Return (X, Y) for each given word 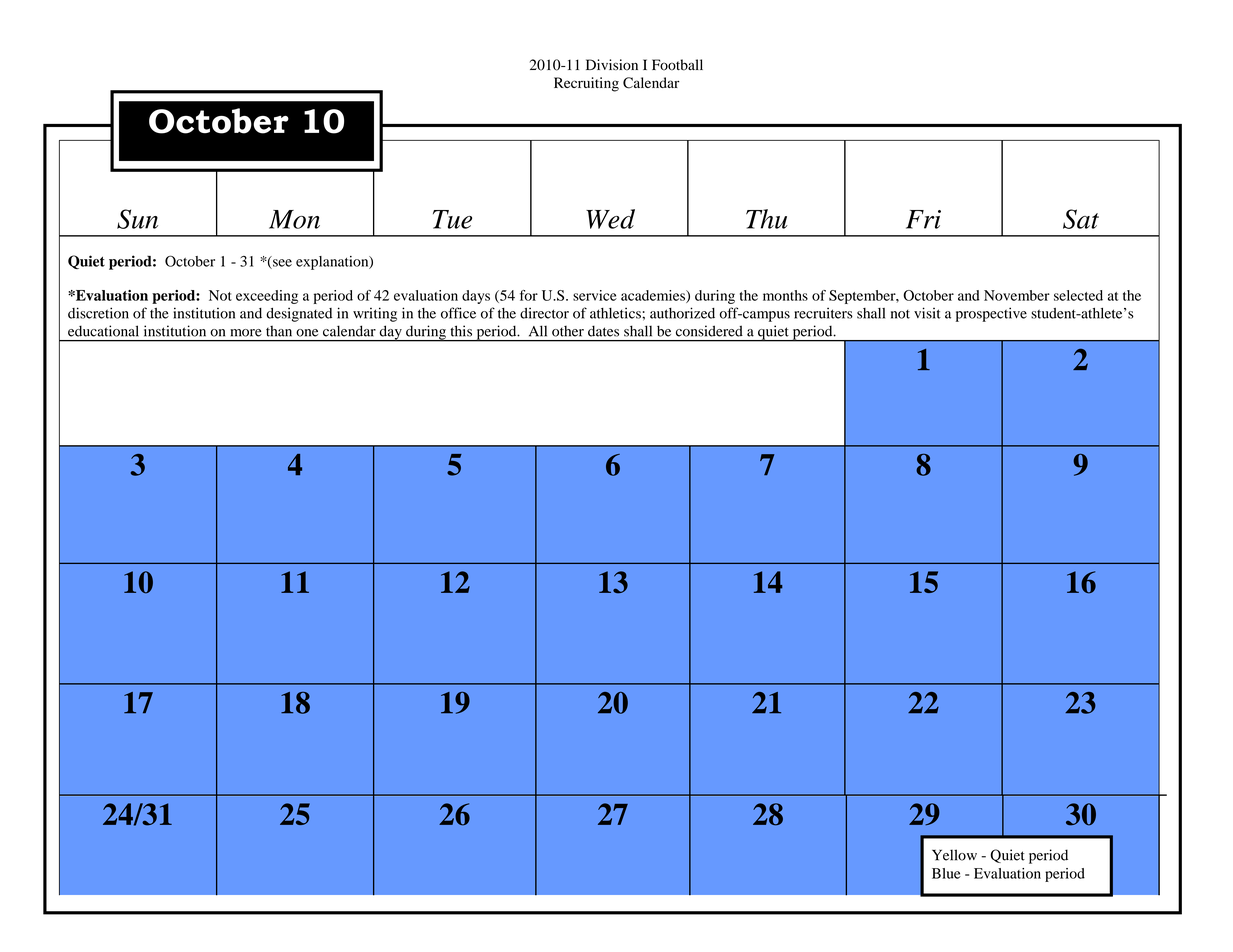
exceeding (267, 297)
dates (603, 331)
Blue (946, 873)
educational (103, 331)
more (246, 333)
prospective (991, 314)
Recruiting (586, 84)
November (1017, 295)
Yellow (954, 855)
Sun (137, 219)
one (307, 333)
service (595, 295)
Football (677, 65)
